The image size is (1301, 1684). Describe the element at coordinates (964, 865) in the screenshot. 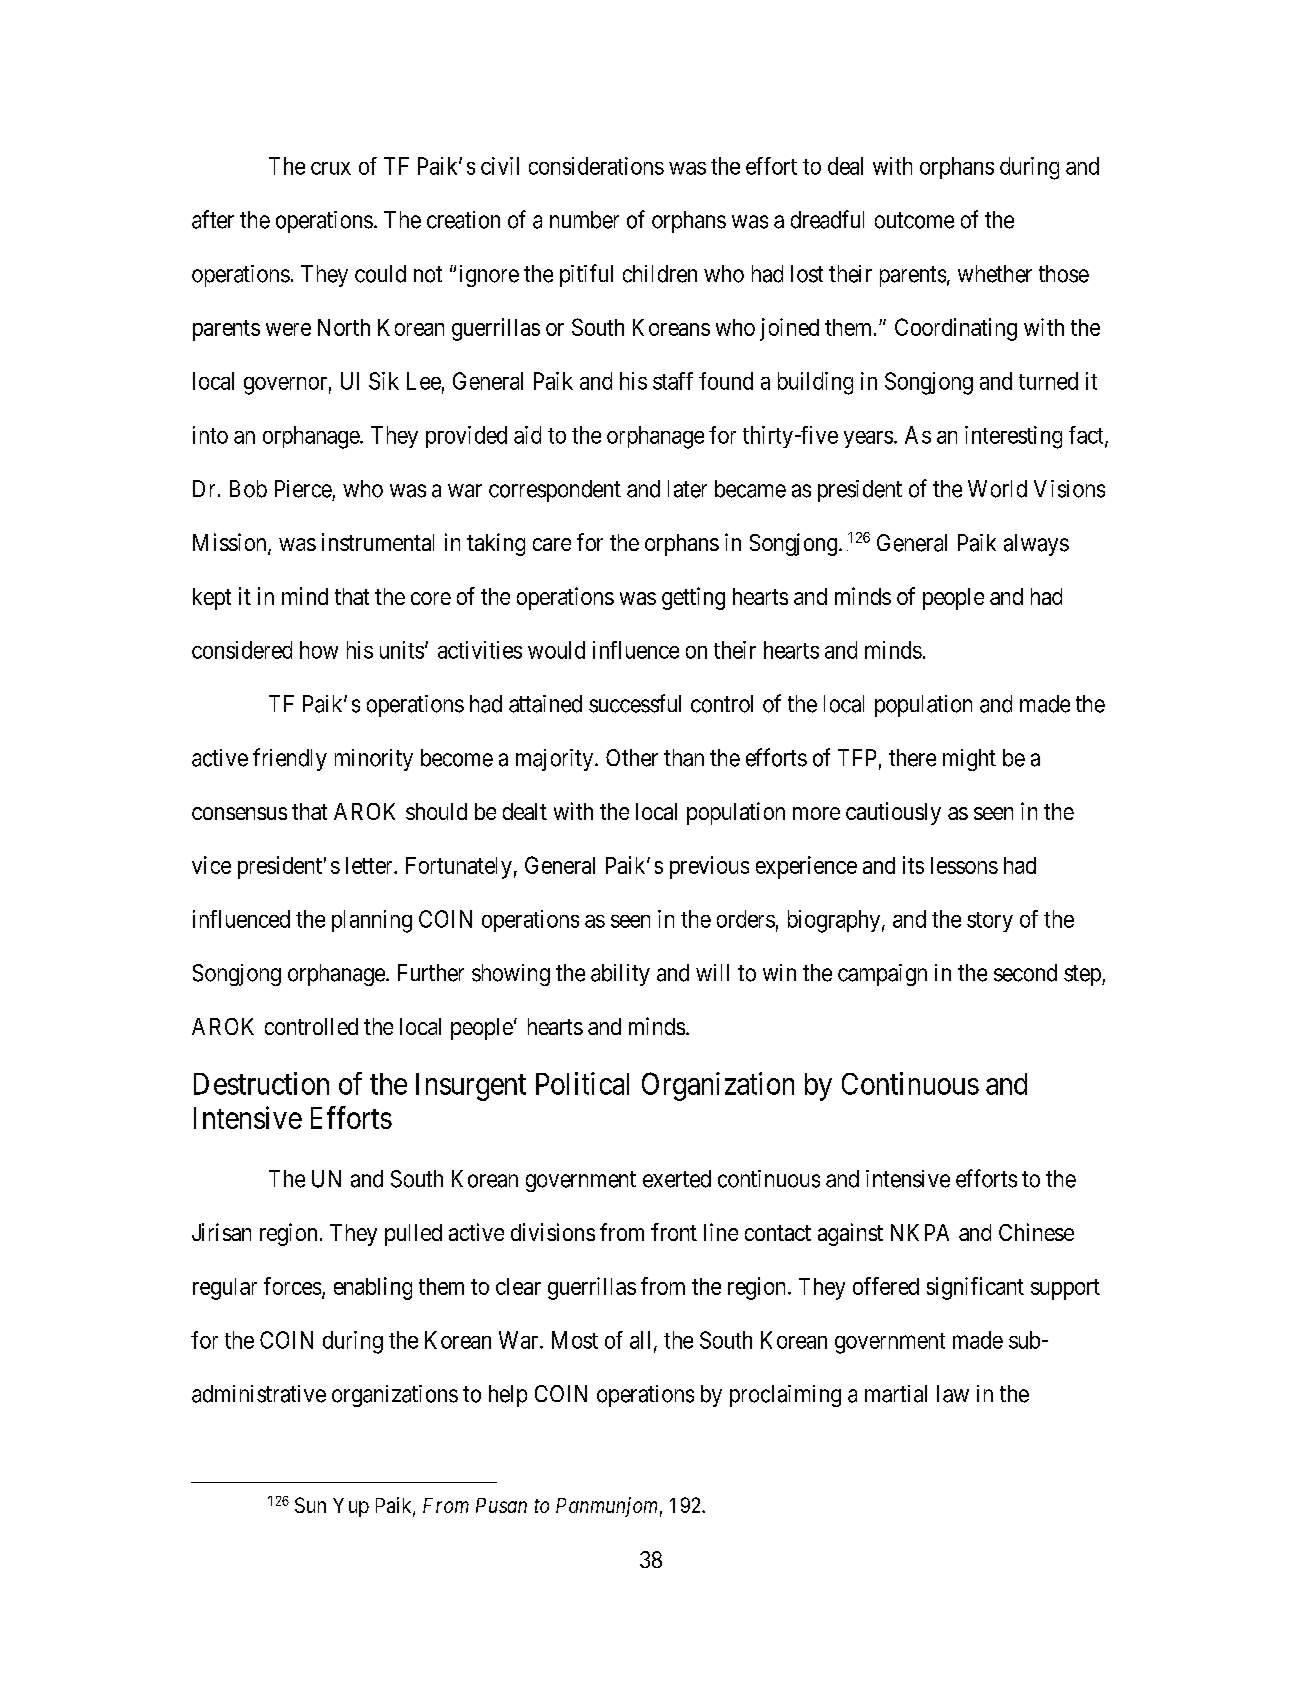

I see `lessons` at that location.
